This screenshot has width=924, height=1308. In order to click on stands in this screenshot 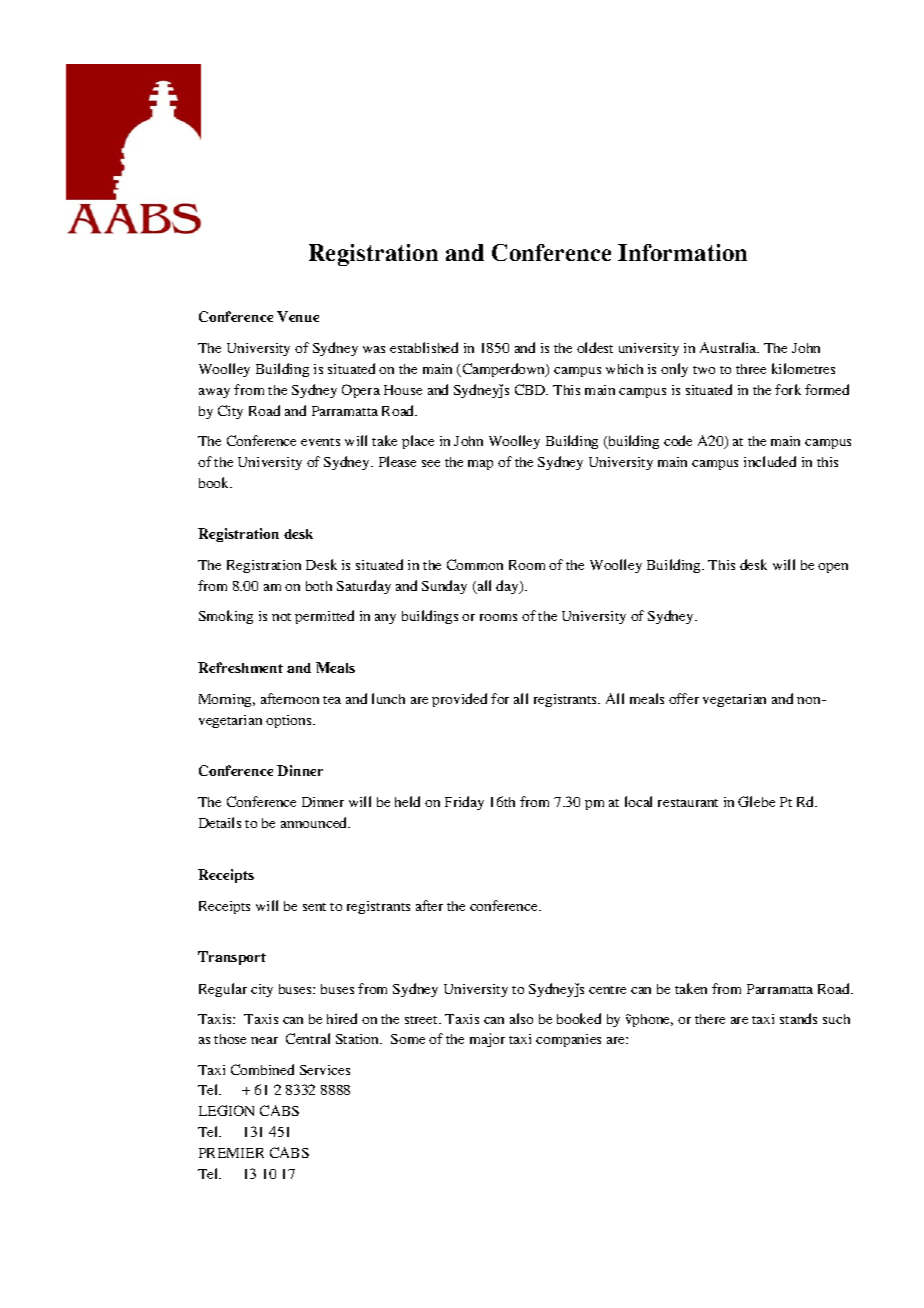, I will do `click(798, 1018)`.
